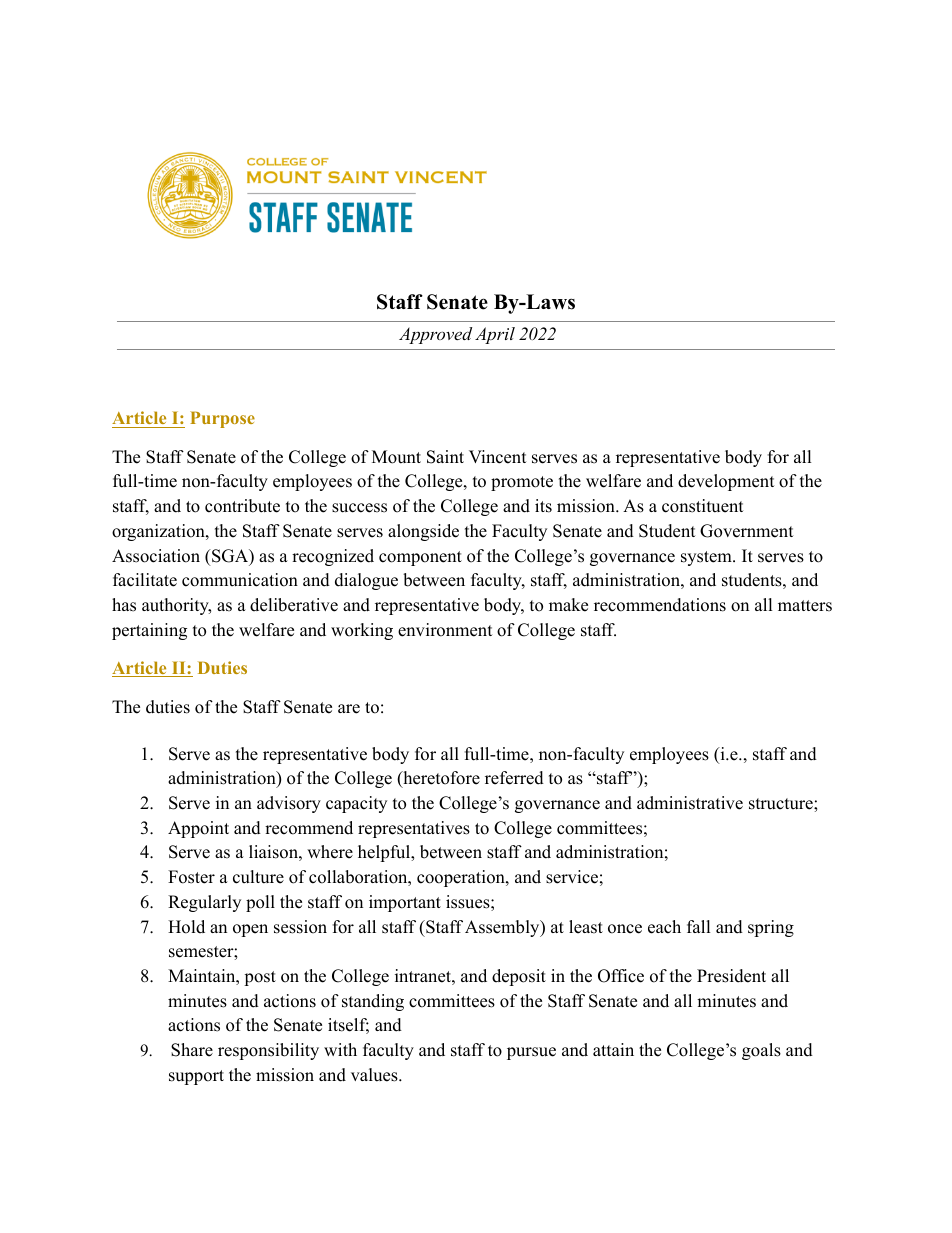 The height and width of the document is (1233, 952). What do you see at coordinates (222, 419) in the document?
I see `Purpose` at bounding box center [222, 419].
